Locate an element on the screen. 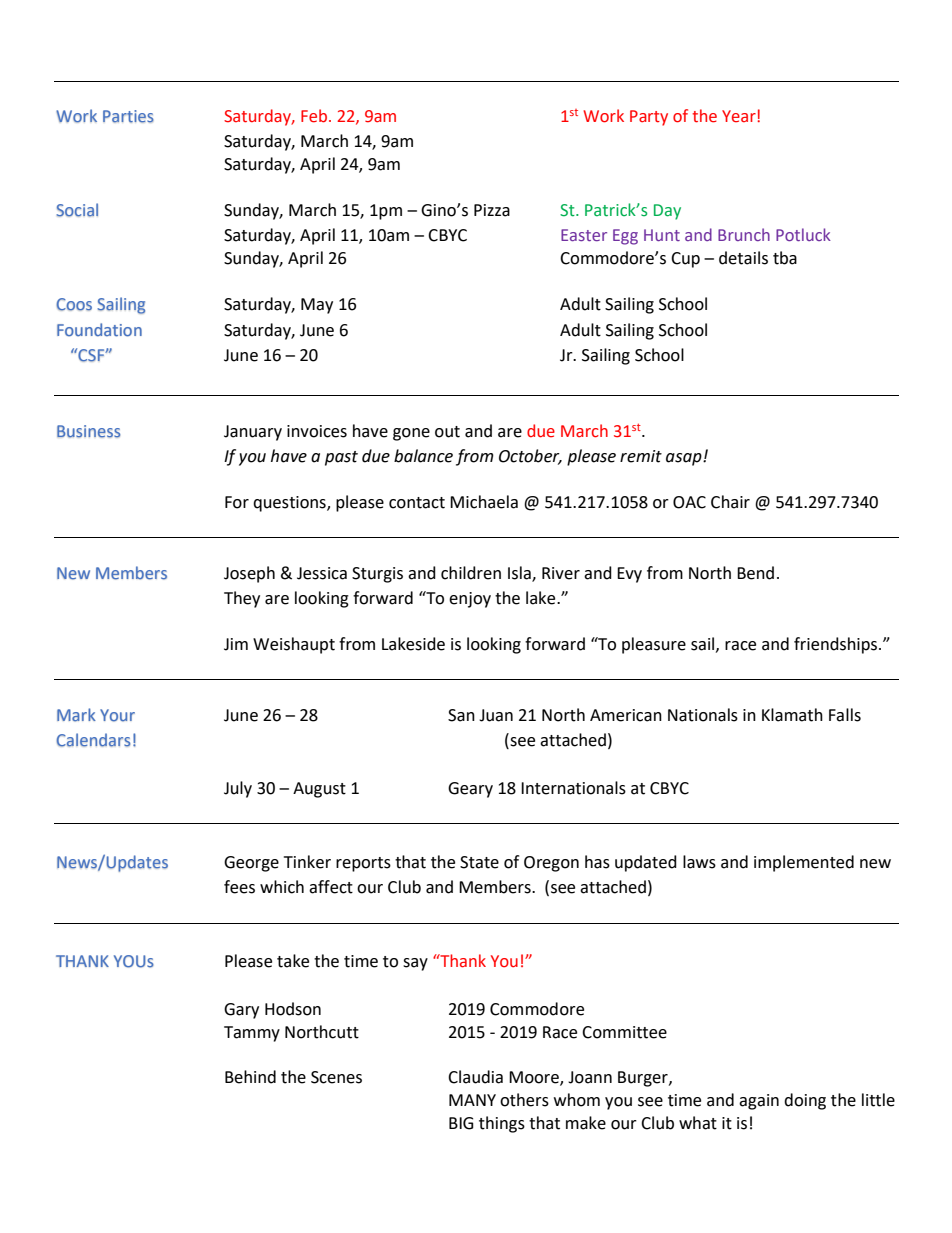 The image size is (952, 1233). San is located at coordinates (461, 715).
